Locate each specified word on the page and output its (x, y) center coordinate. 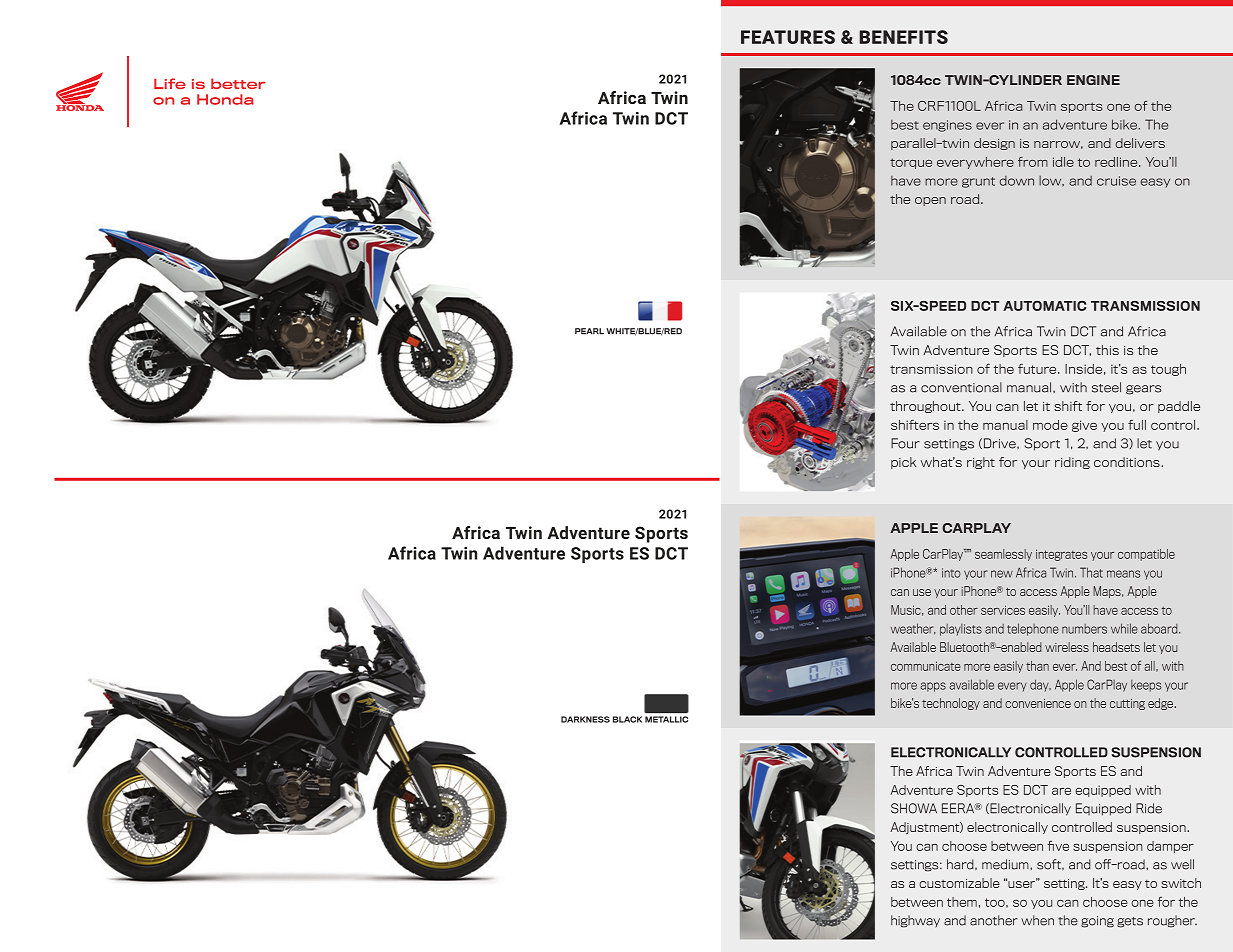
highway (915, 921)
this (1107, 350)
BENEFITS (903, 37)
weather (913, 629)
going (1097, 922)
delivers (1140, 143)
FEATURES (788, 37)
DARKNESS (585, 719)
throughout (926, 407)
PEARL (589, 331)
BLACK (627, 719)
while (1124, 628)
